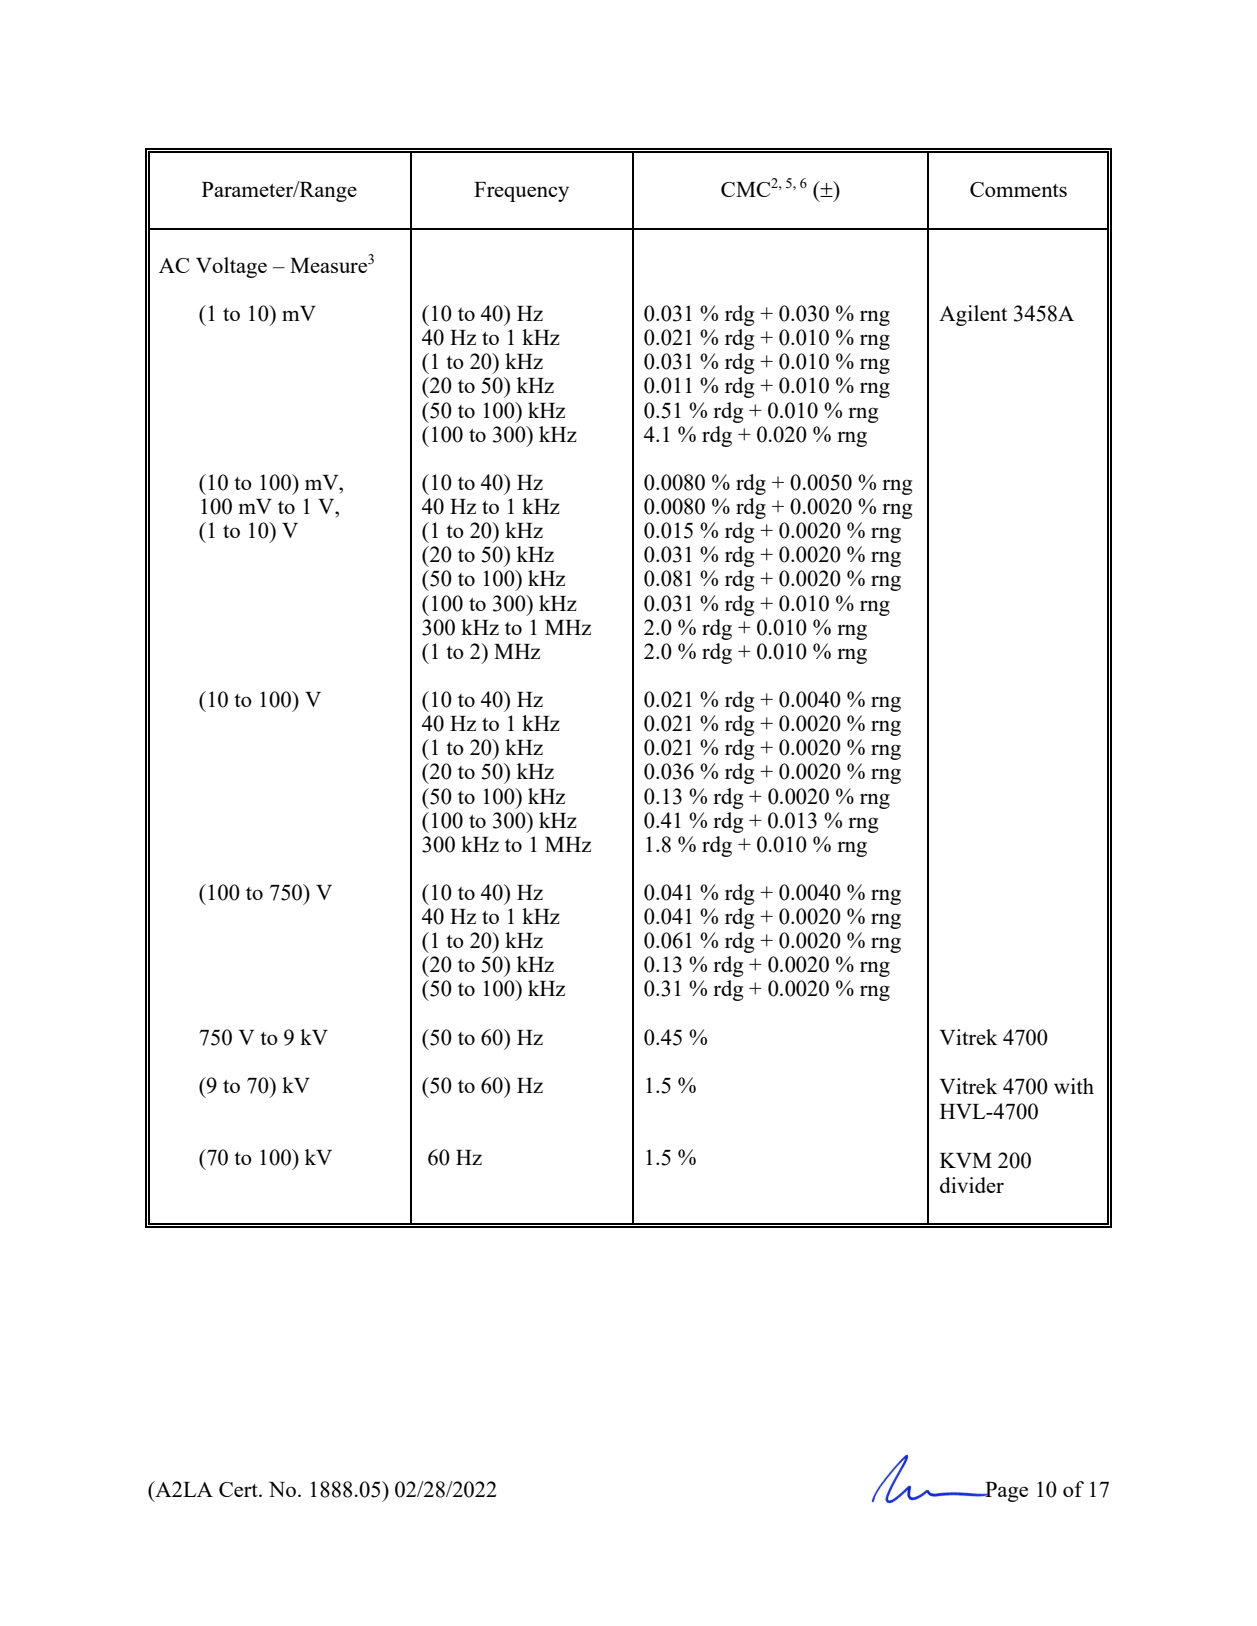 This page has width=1257, height=1626. What do you see at coordinates (1074, 1086) in the page?
I see `with` at bounding box center [1074, 1086].
